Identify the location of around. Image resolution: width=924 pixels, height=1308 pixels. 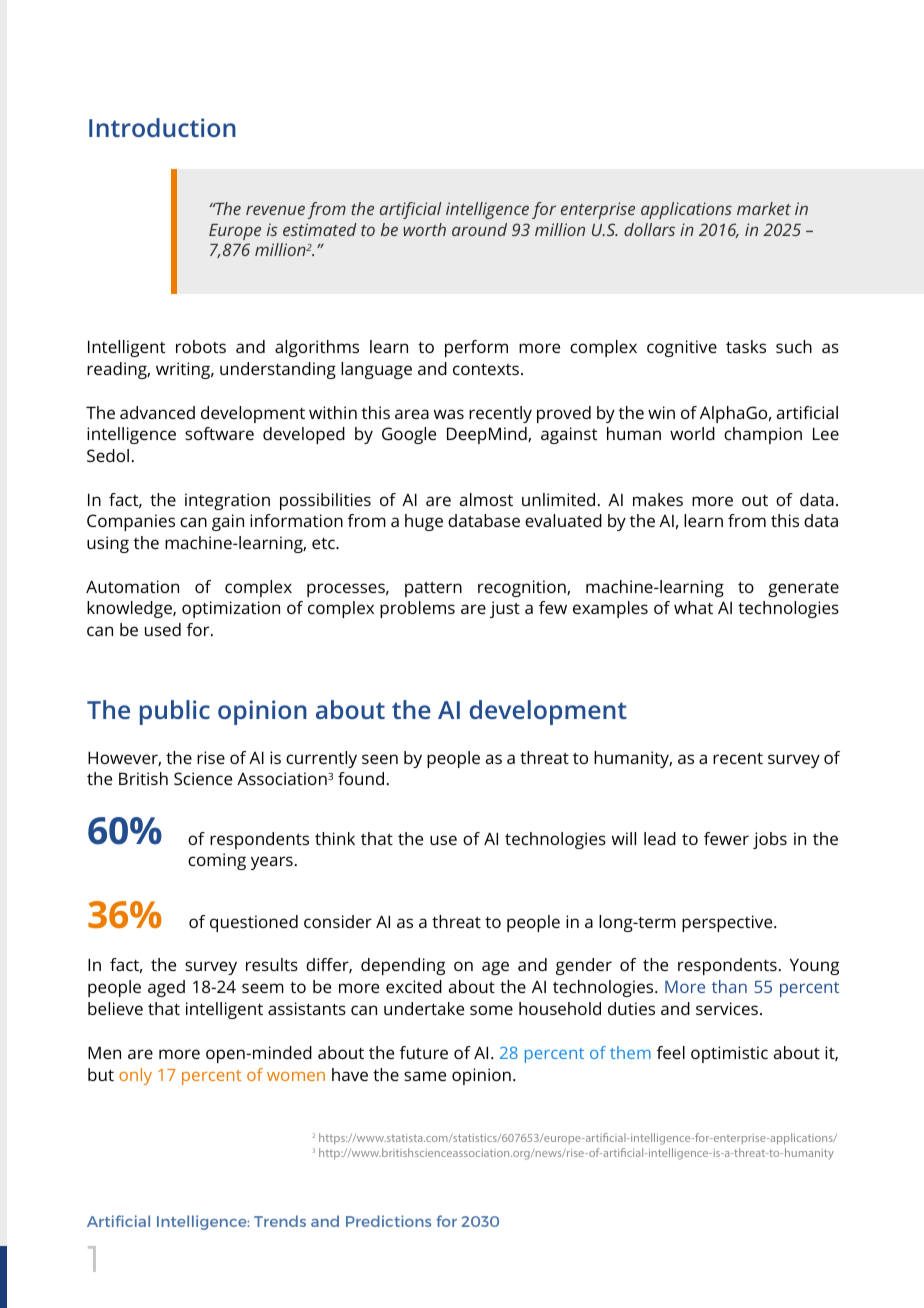
(479, 229).
